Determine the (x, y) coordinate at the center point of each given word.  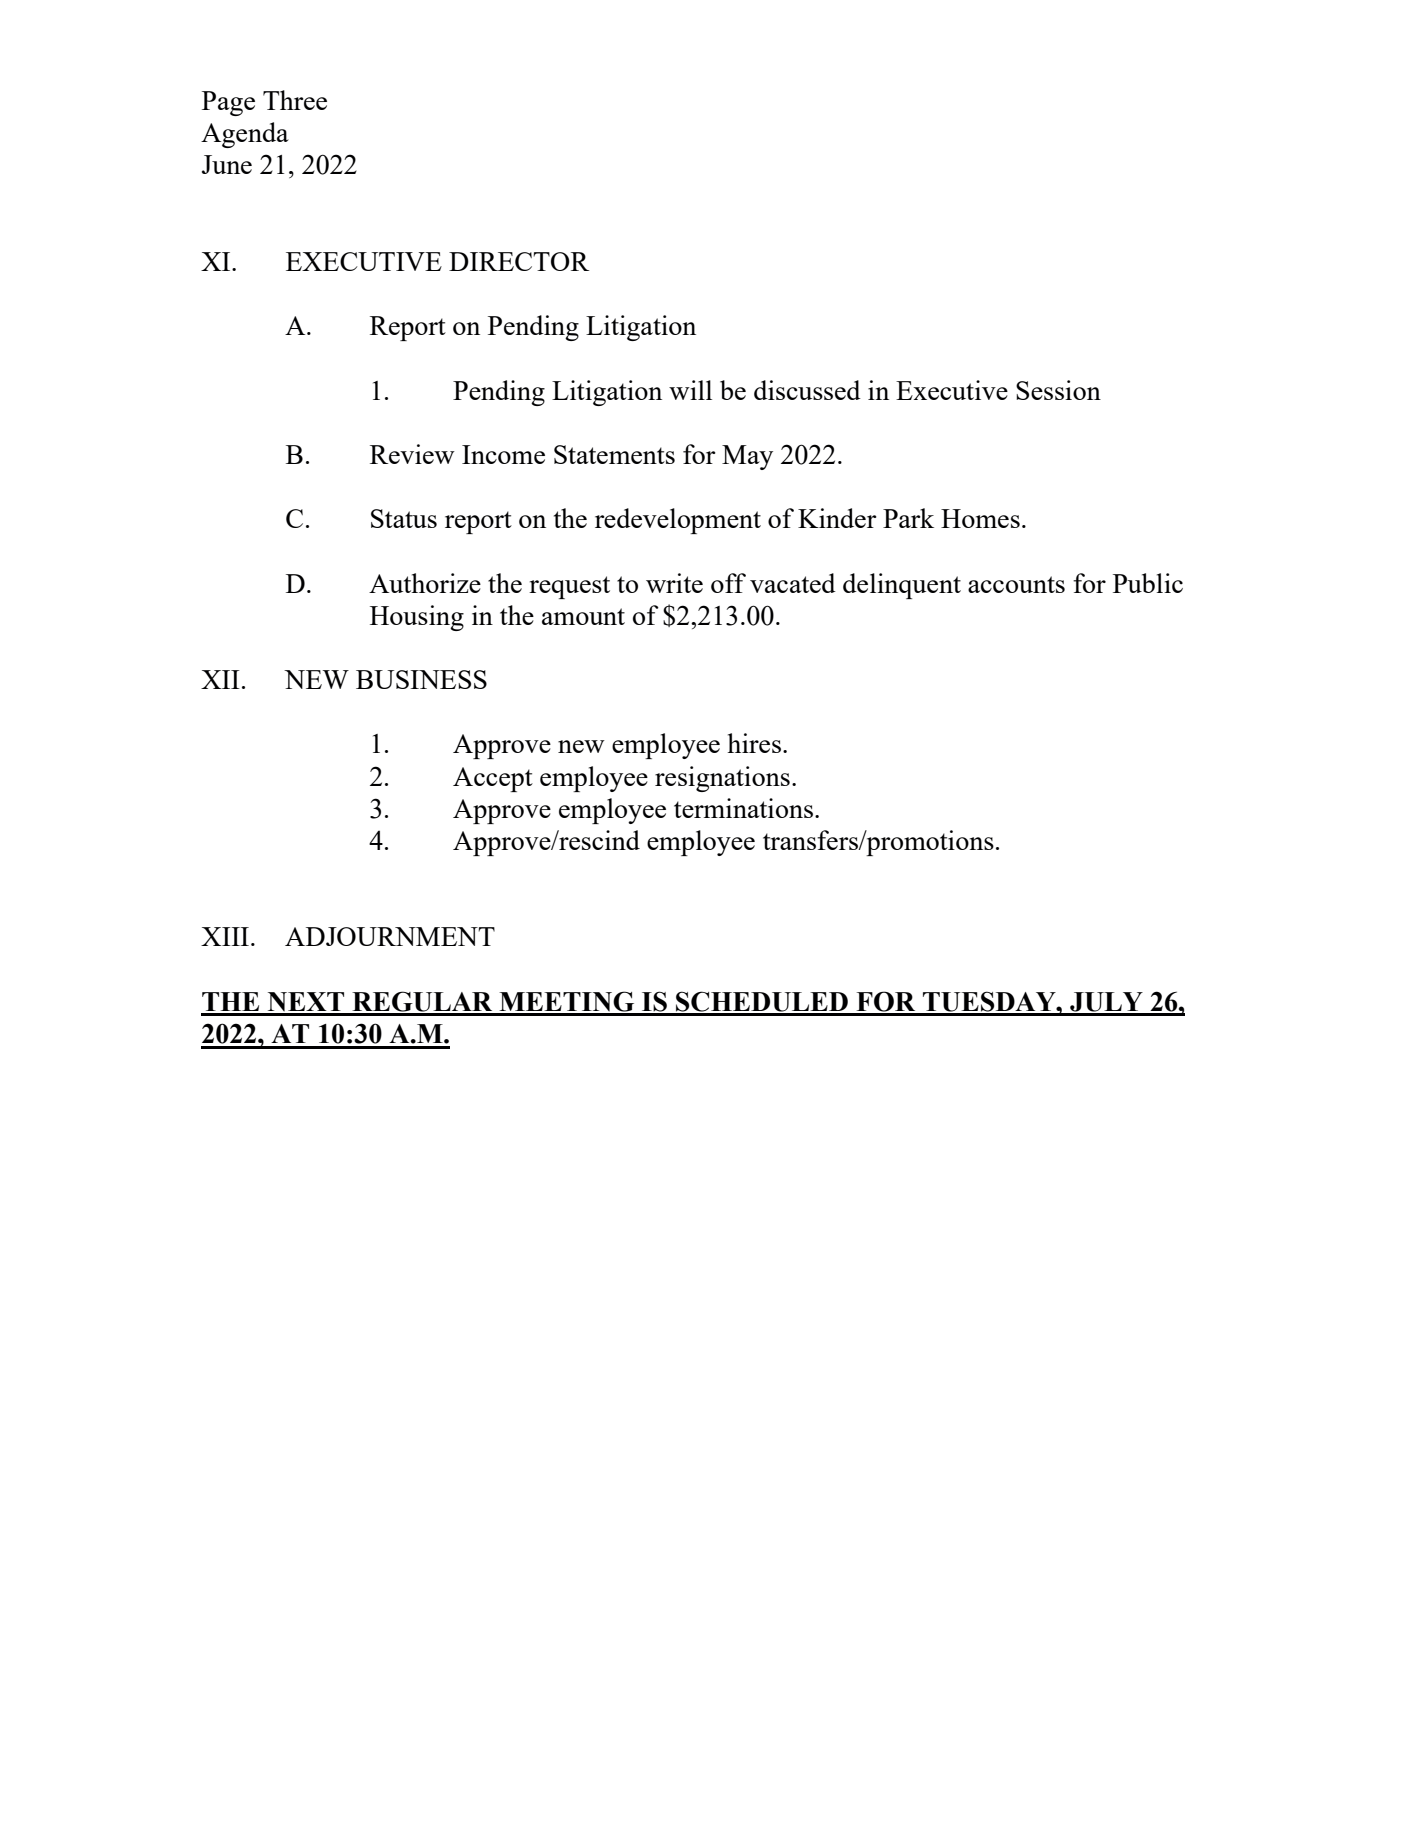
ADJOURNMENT (390, 936)
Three (295, 100)
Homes (980, 518)
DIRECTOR (519, 261)
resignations (722, 779)
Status (404, 518)
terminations (743, 808)
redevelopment (678, 521)
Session (1058, 390)
